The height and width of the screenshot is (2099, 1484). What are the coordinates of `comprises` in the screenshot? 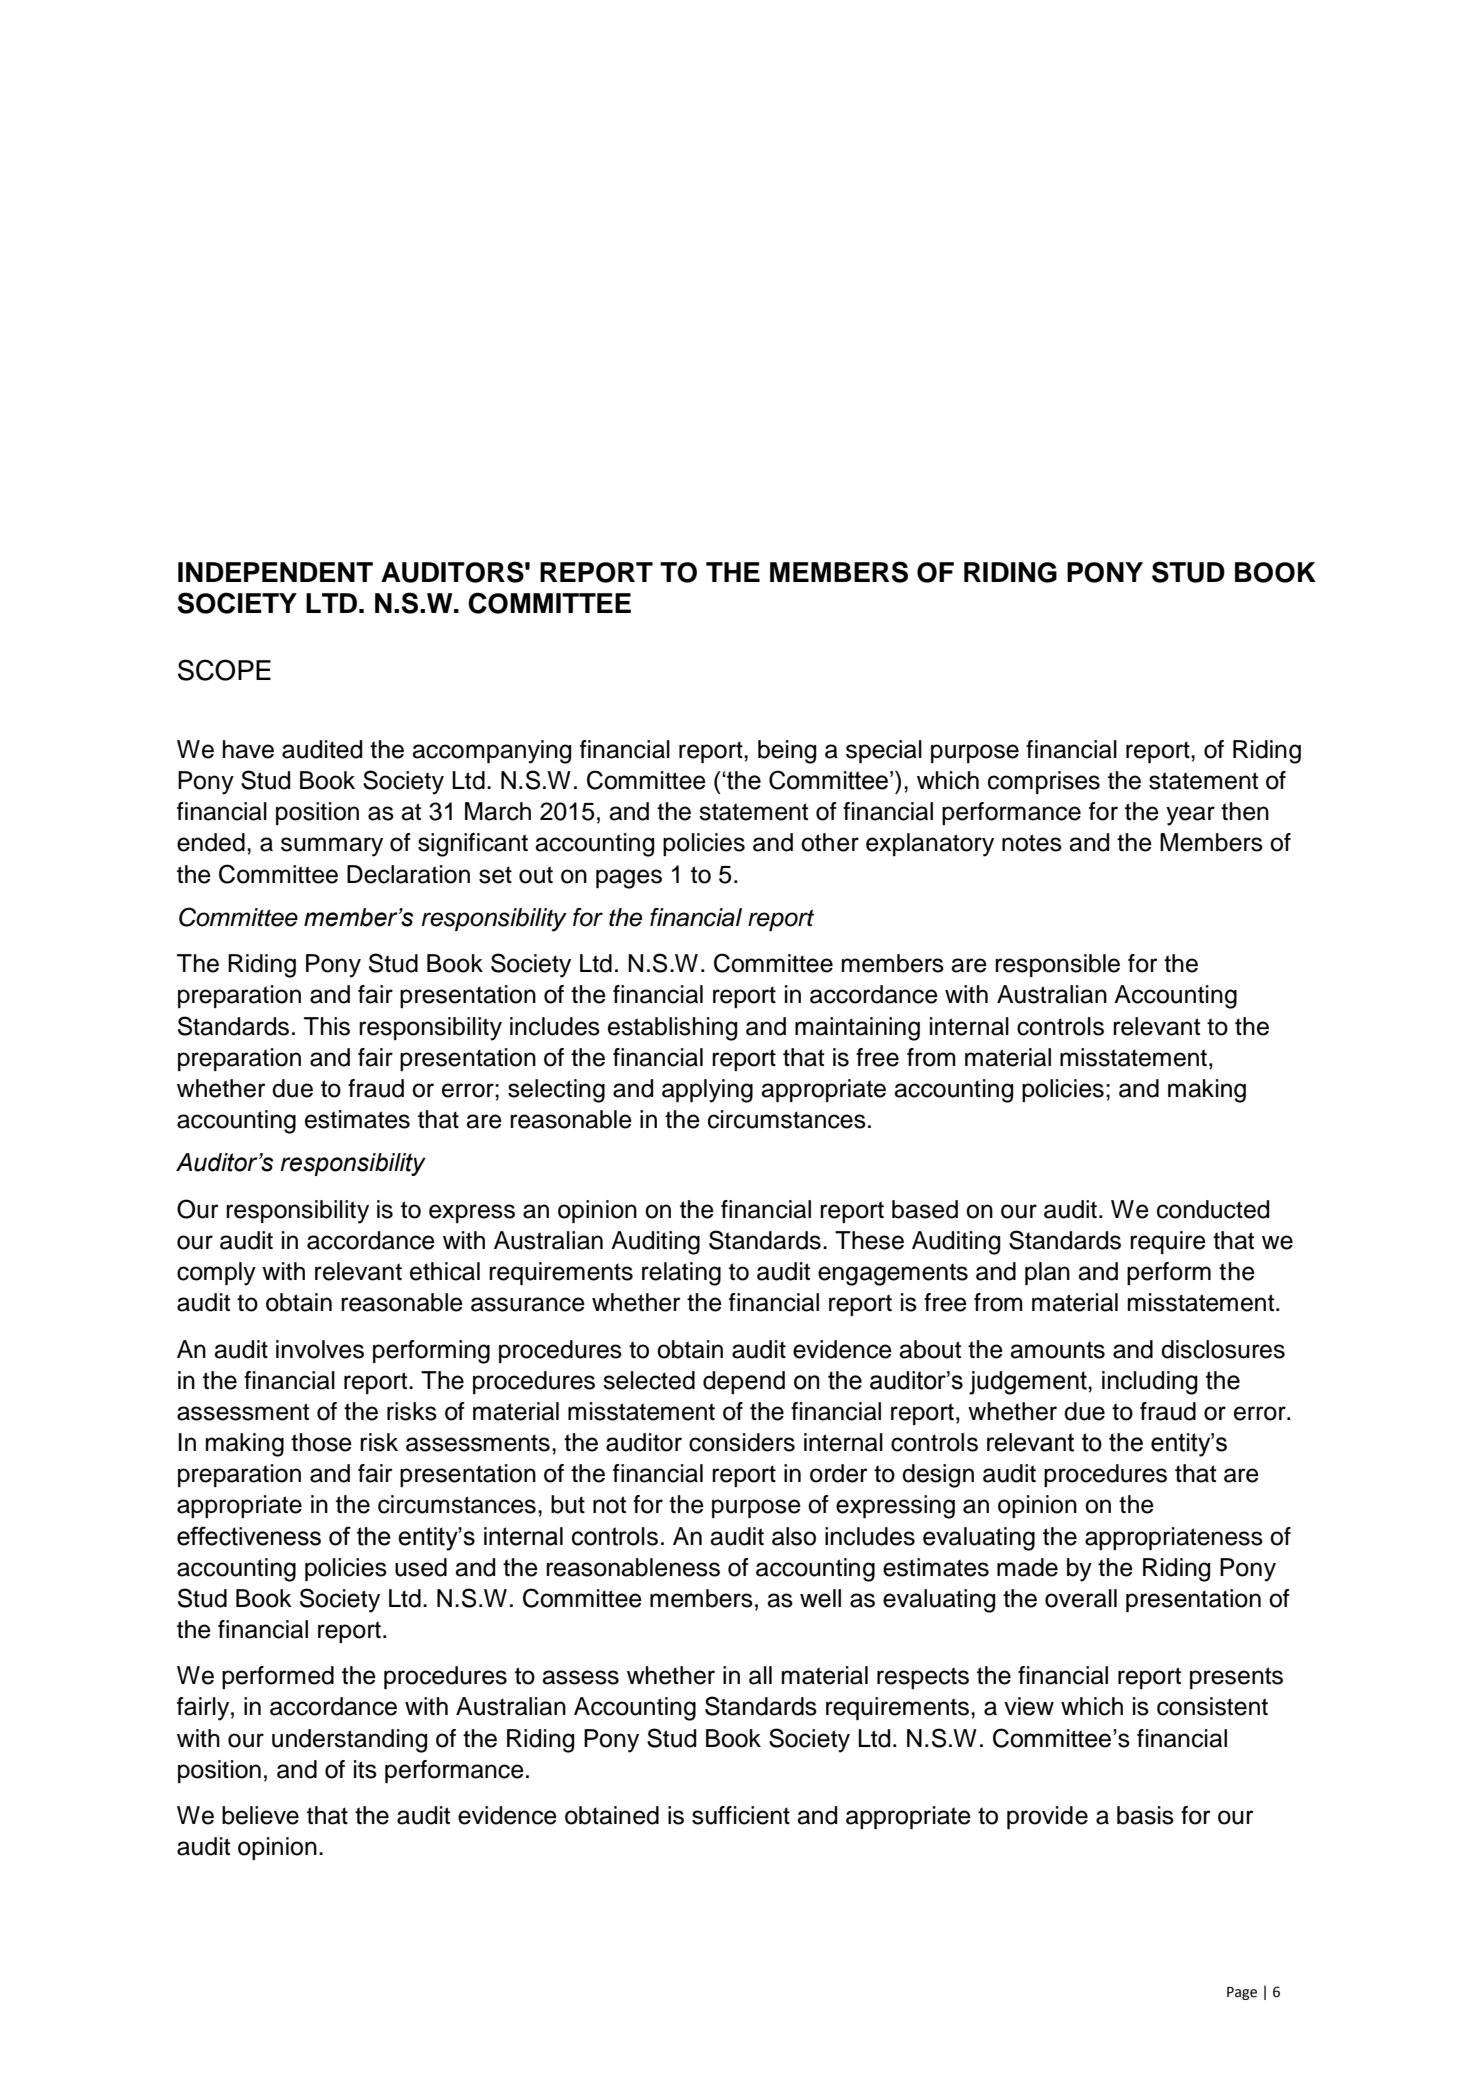 It's located at (1044, 782).
